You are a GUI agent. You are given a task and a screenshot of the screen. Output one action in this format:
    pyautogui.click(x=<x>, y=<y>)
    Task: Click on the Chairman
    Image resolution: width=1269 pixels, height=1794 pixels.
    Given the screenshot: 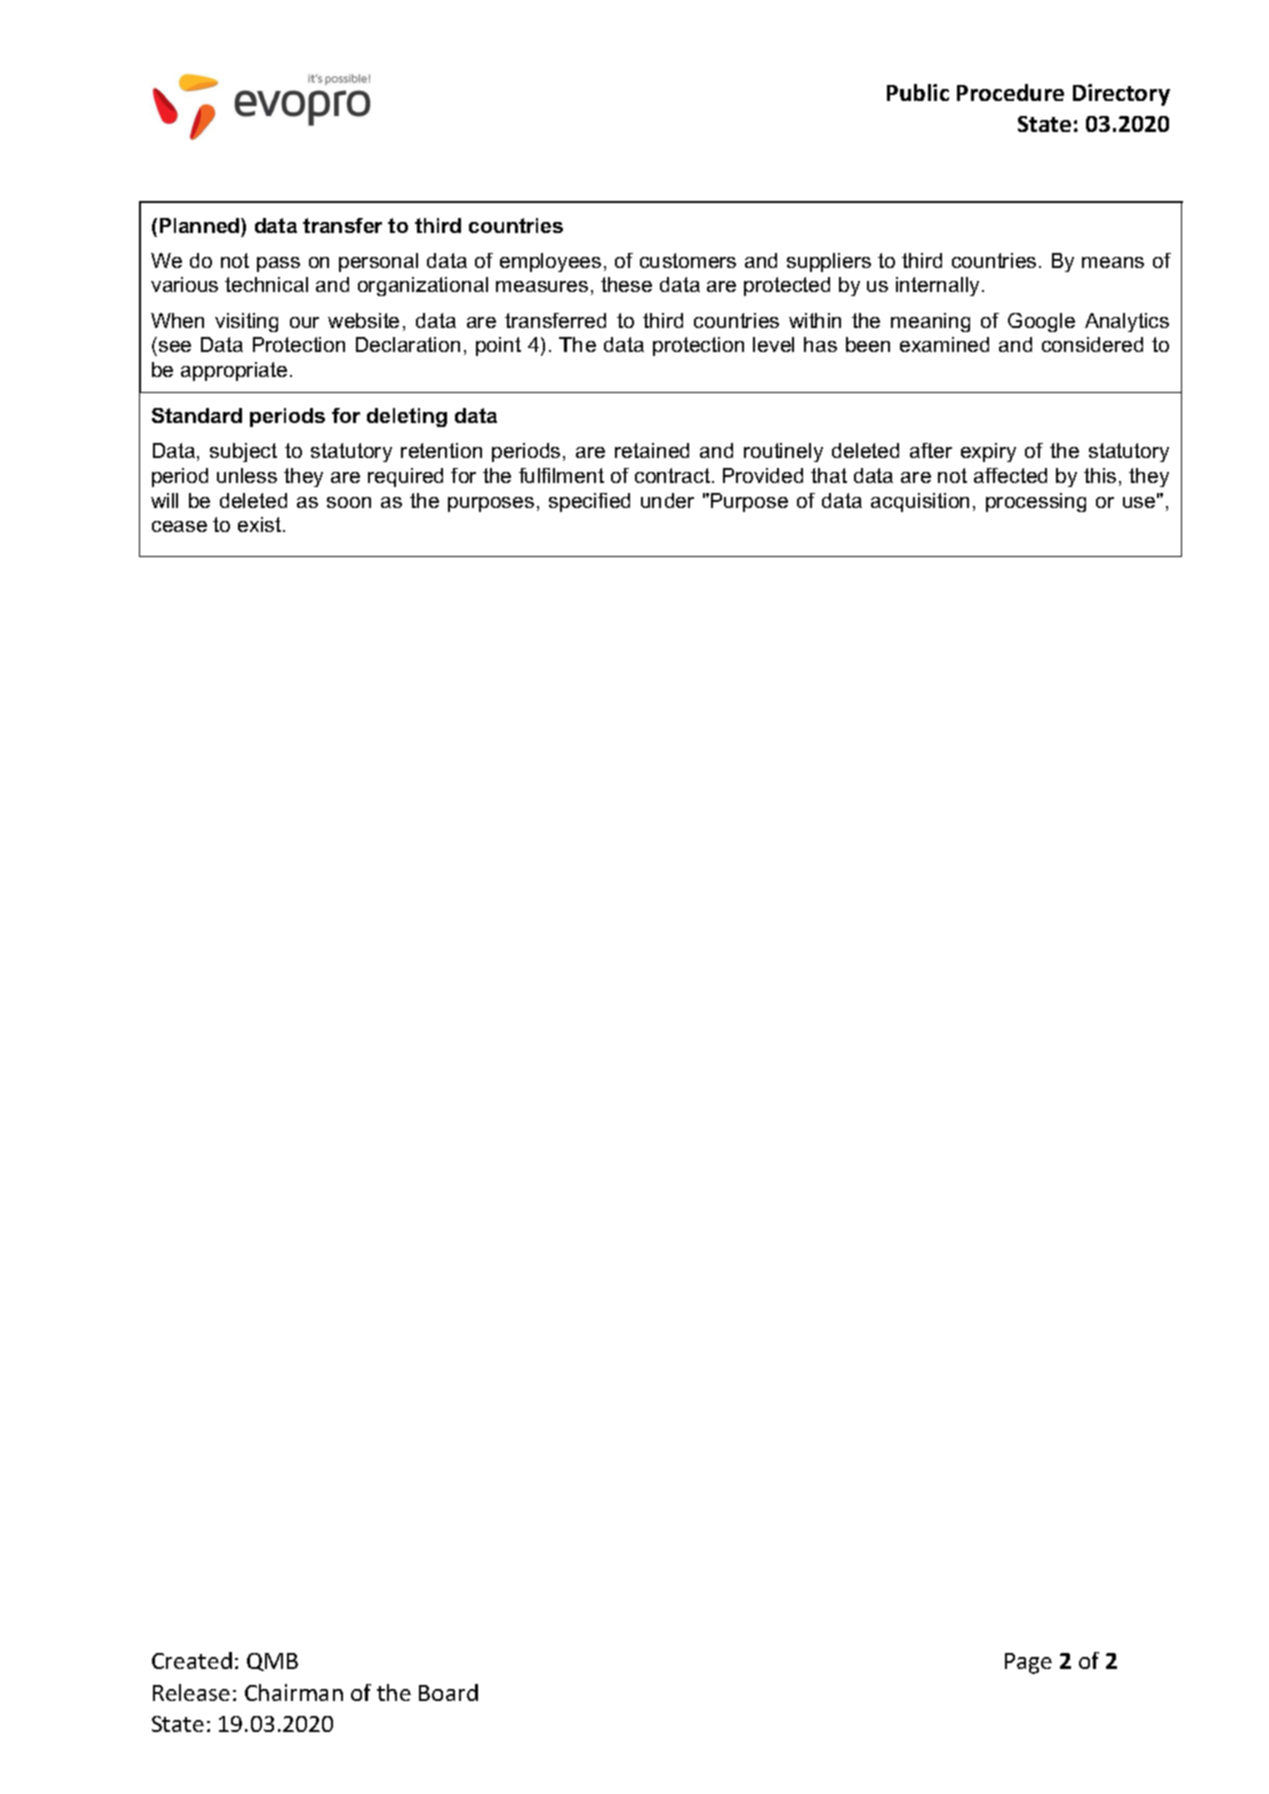 What is the action you would take?
    pyautogui.click(x=294, y=1692)
